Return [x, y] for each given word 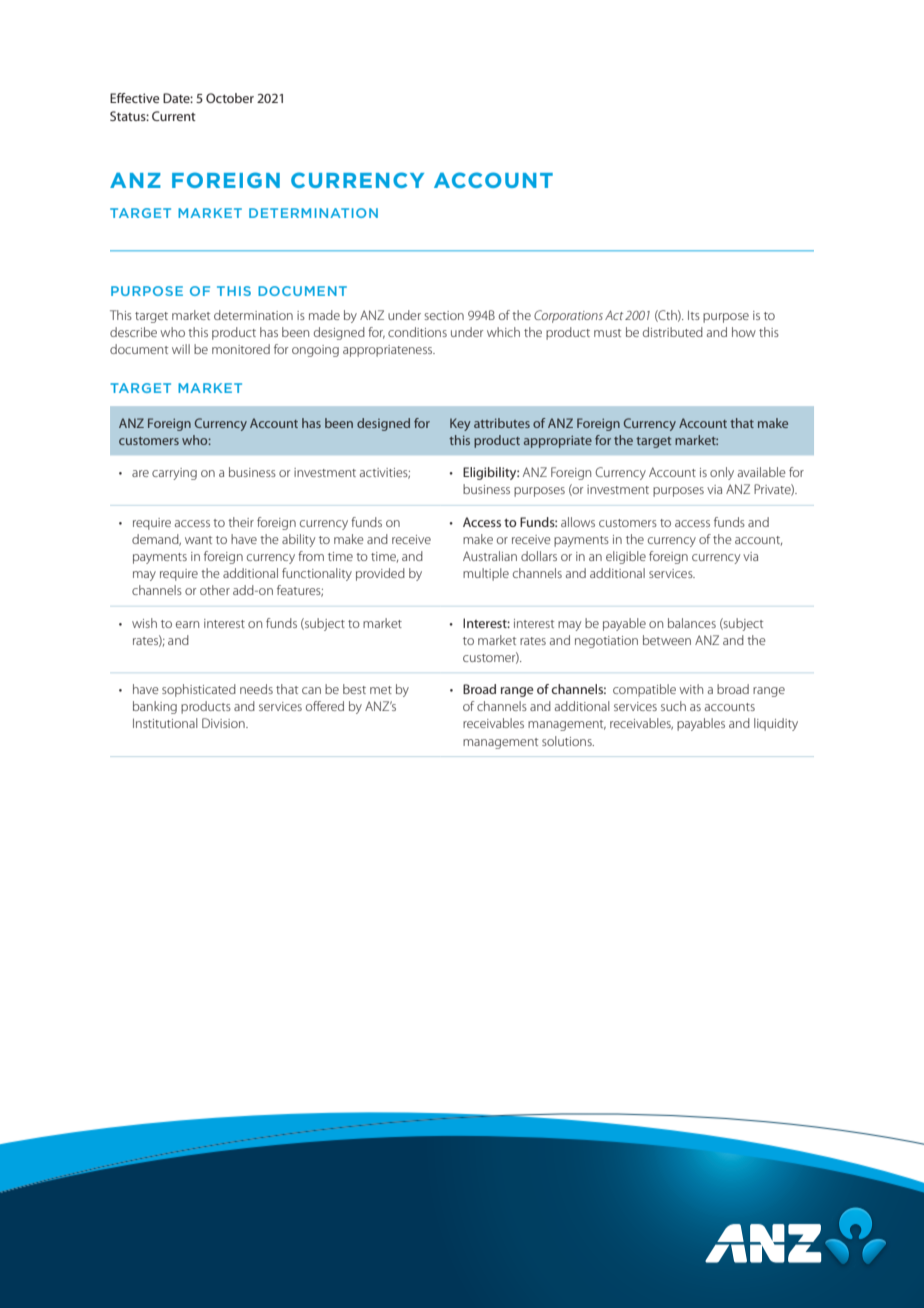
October [230, 98]
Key [460, 424]
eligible [626, 557]
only [722, 473]
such [673, 706]
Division [224, 723]
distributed [673, 332]
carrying [174, 474]
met [381, 690]
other [215, 590]
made [324, 315]
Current [174, 116]
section [444, 315]
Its [694, 315]
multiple [486, 574]
